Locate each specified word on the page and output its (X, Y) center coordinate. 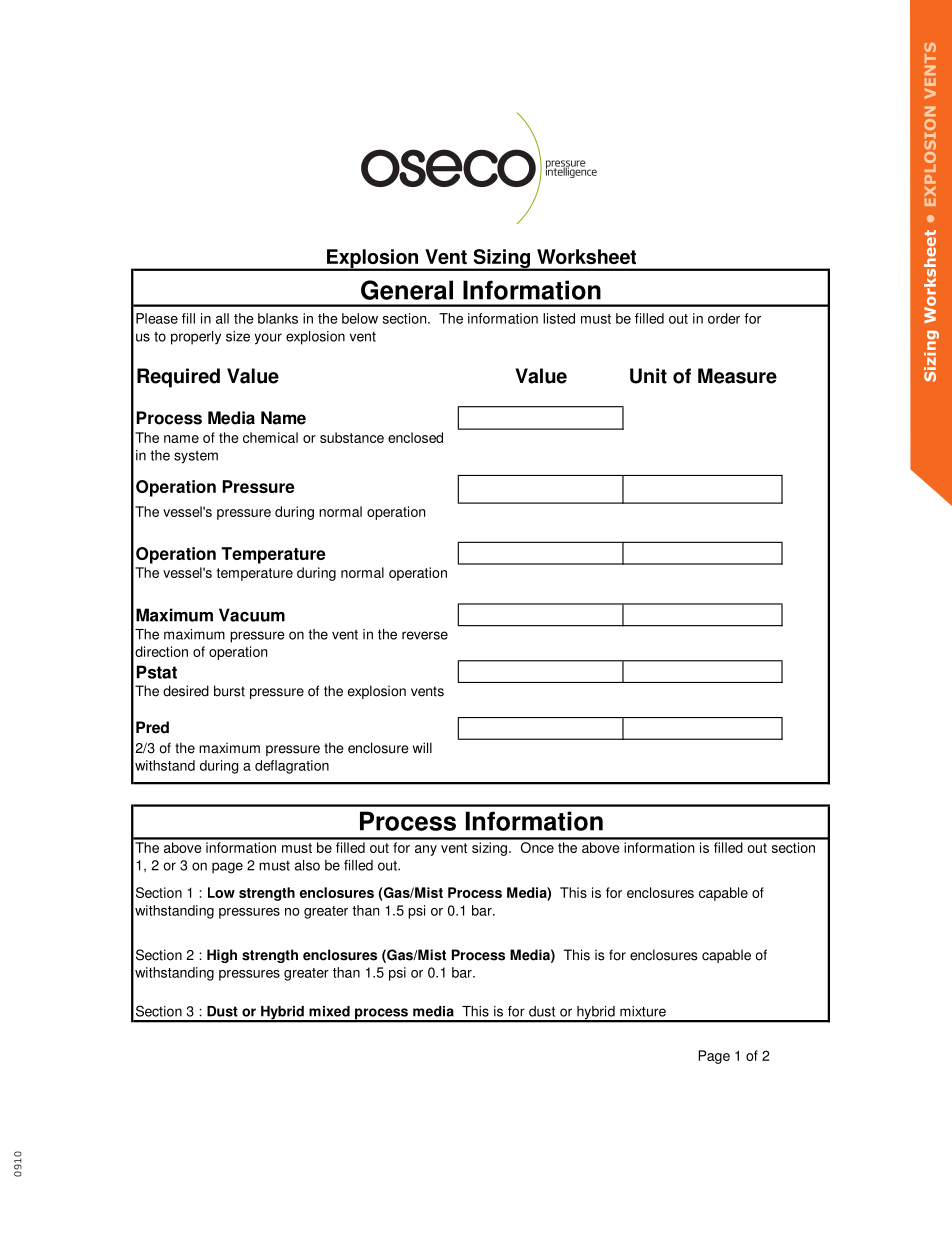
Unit (648, 376)
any (426, 850)
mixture (643, 1011)
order (724, 318)
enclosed (415, 437)
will (422, 747)
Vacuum (252, 615)
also (307, 865)
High (222, 956)
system (196, 457)
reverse (425, 635)
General (407, 290)
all (222, 318)
